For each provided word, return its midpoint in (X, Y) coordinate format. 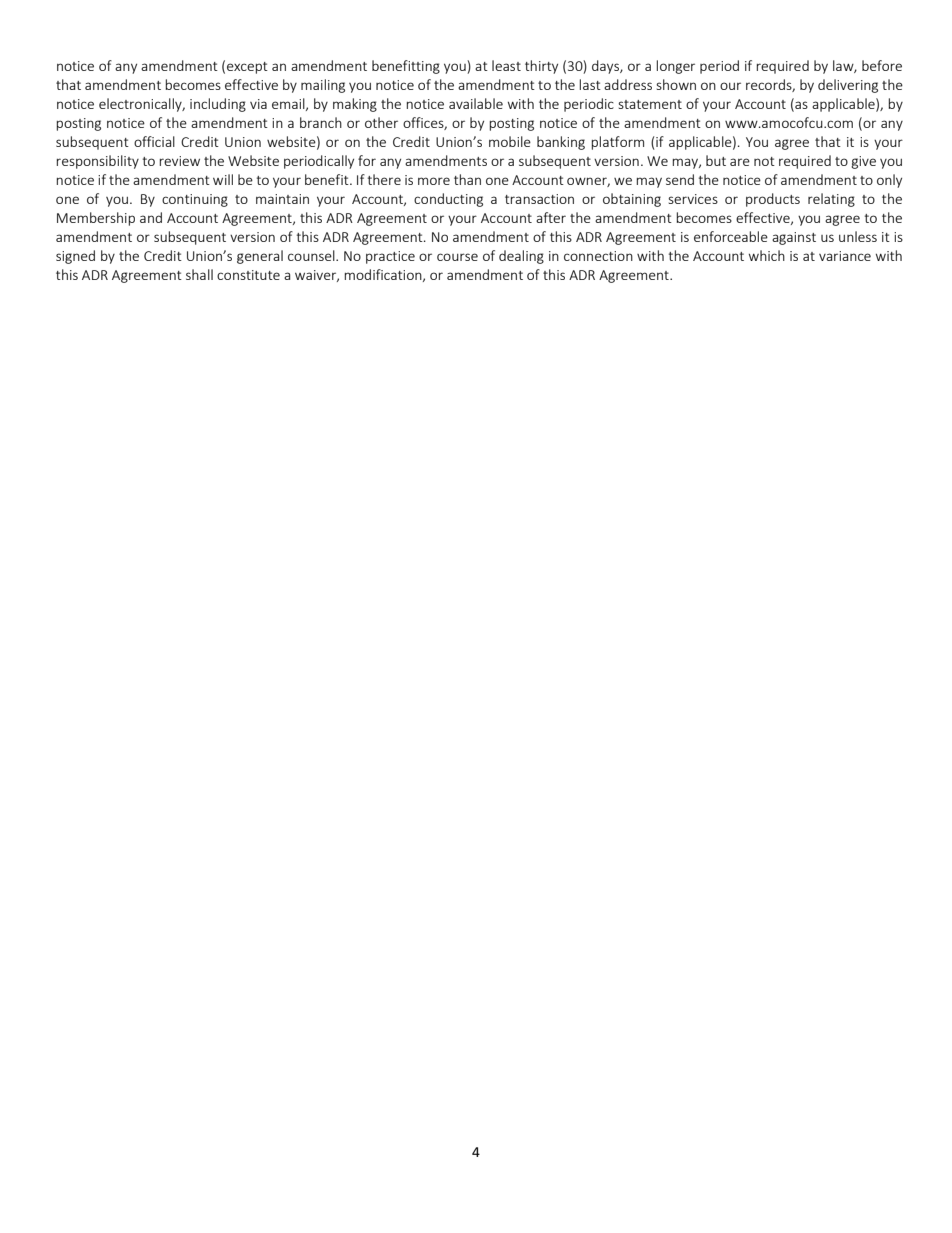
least (506, 65)
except (247, 68)
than (467, 179)
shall (199, 274)
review (179, 161)
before (882, 65)
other (381, 122)
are (740, 162)
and (151, 217)
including (218, 105)
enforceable (731, 236)
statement (650, 104)
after (551, 217)
